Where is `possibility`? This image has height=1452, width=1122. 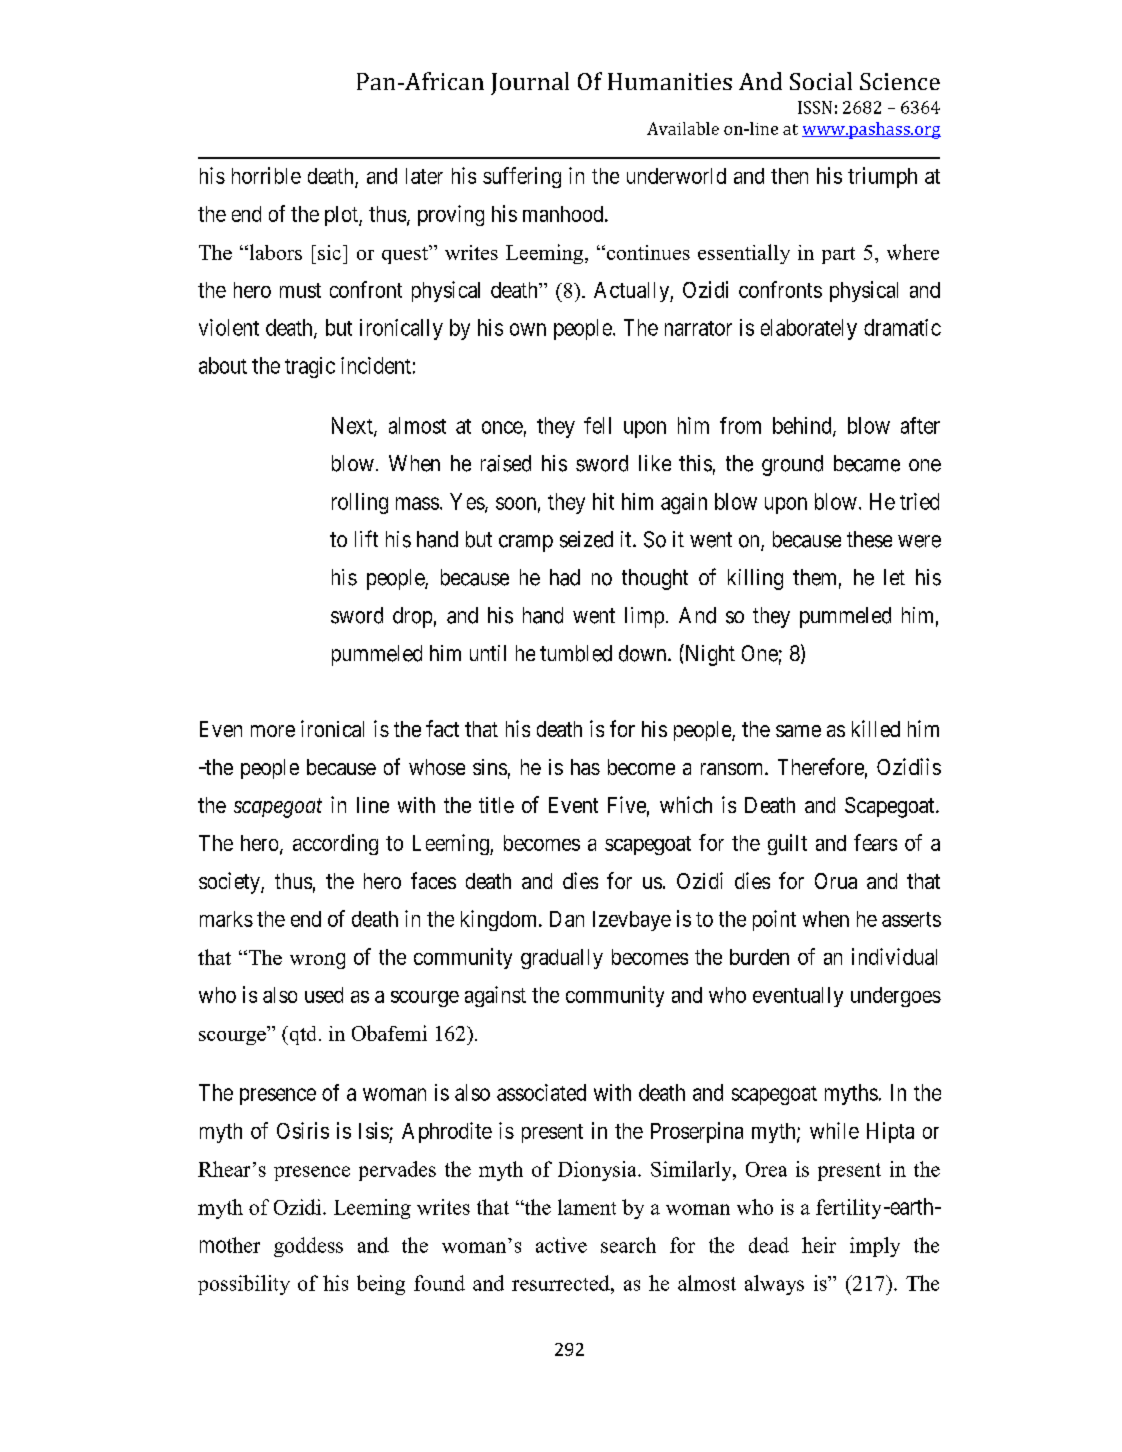
possibility is located at coordinates (244, 1285).
